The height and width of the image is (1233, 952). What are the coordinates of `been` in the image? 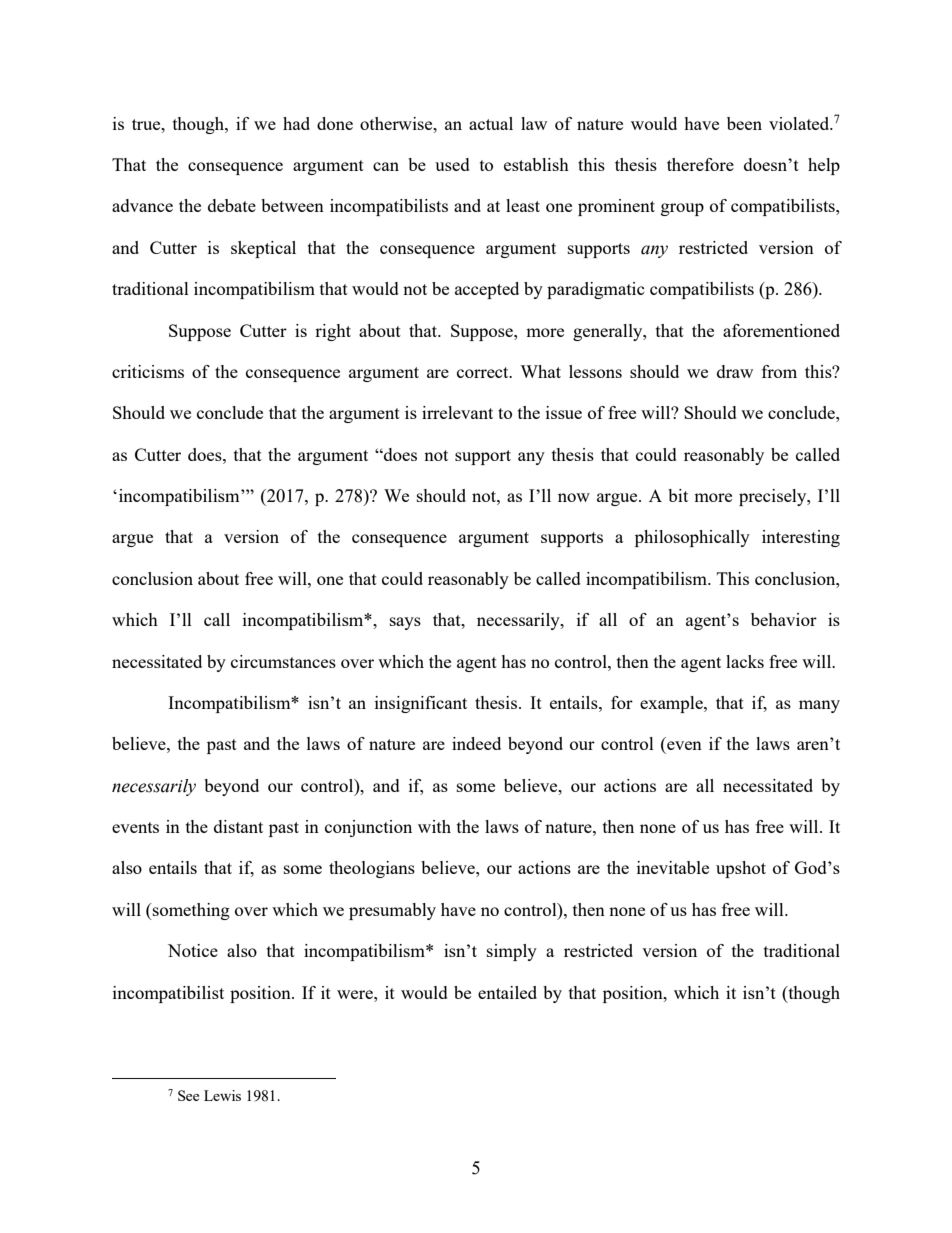 It's located at (744, 123).
